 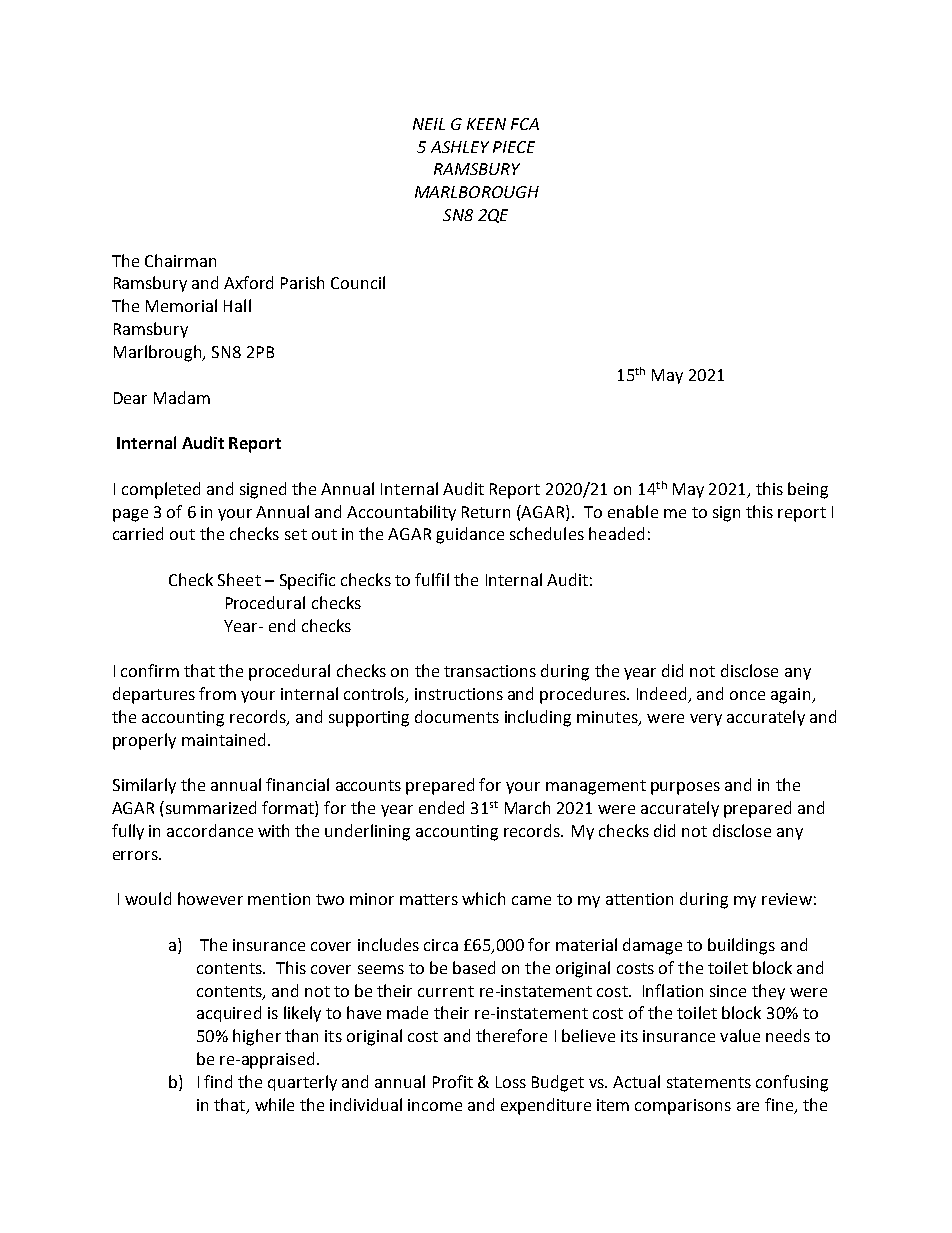 I want to click on ASHLEY, so click(x=460, y=147).
